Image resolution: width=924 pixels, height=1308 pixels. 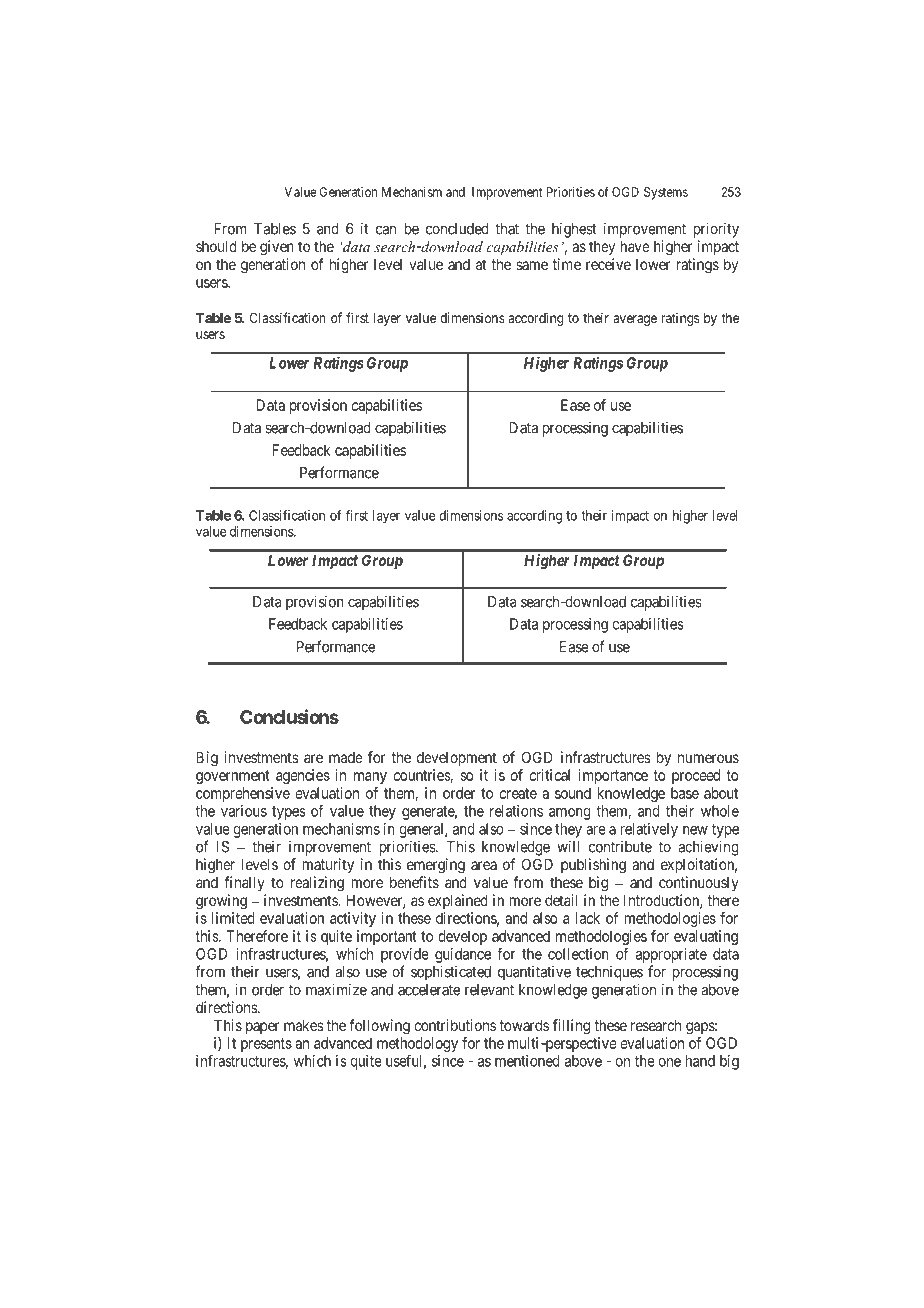 What do you see at coordinates (457, 229) in the page?
I see `concluded` at bounding box center [457, 229].
